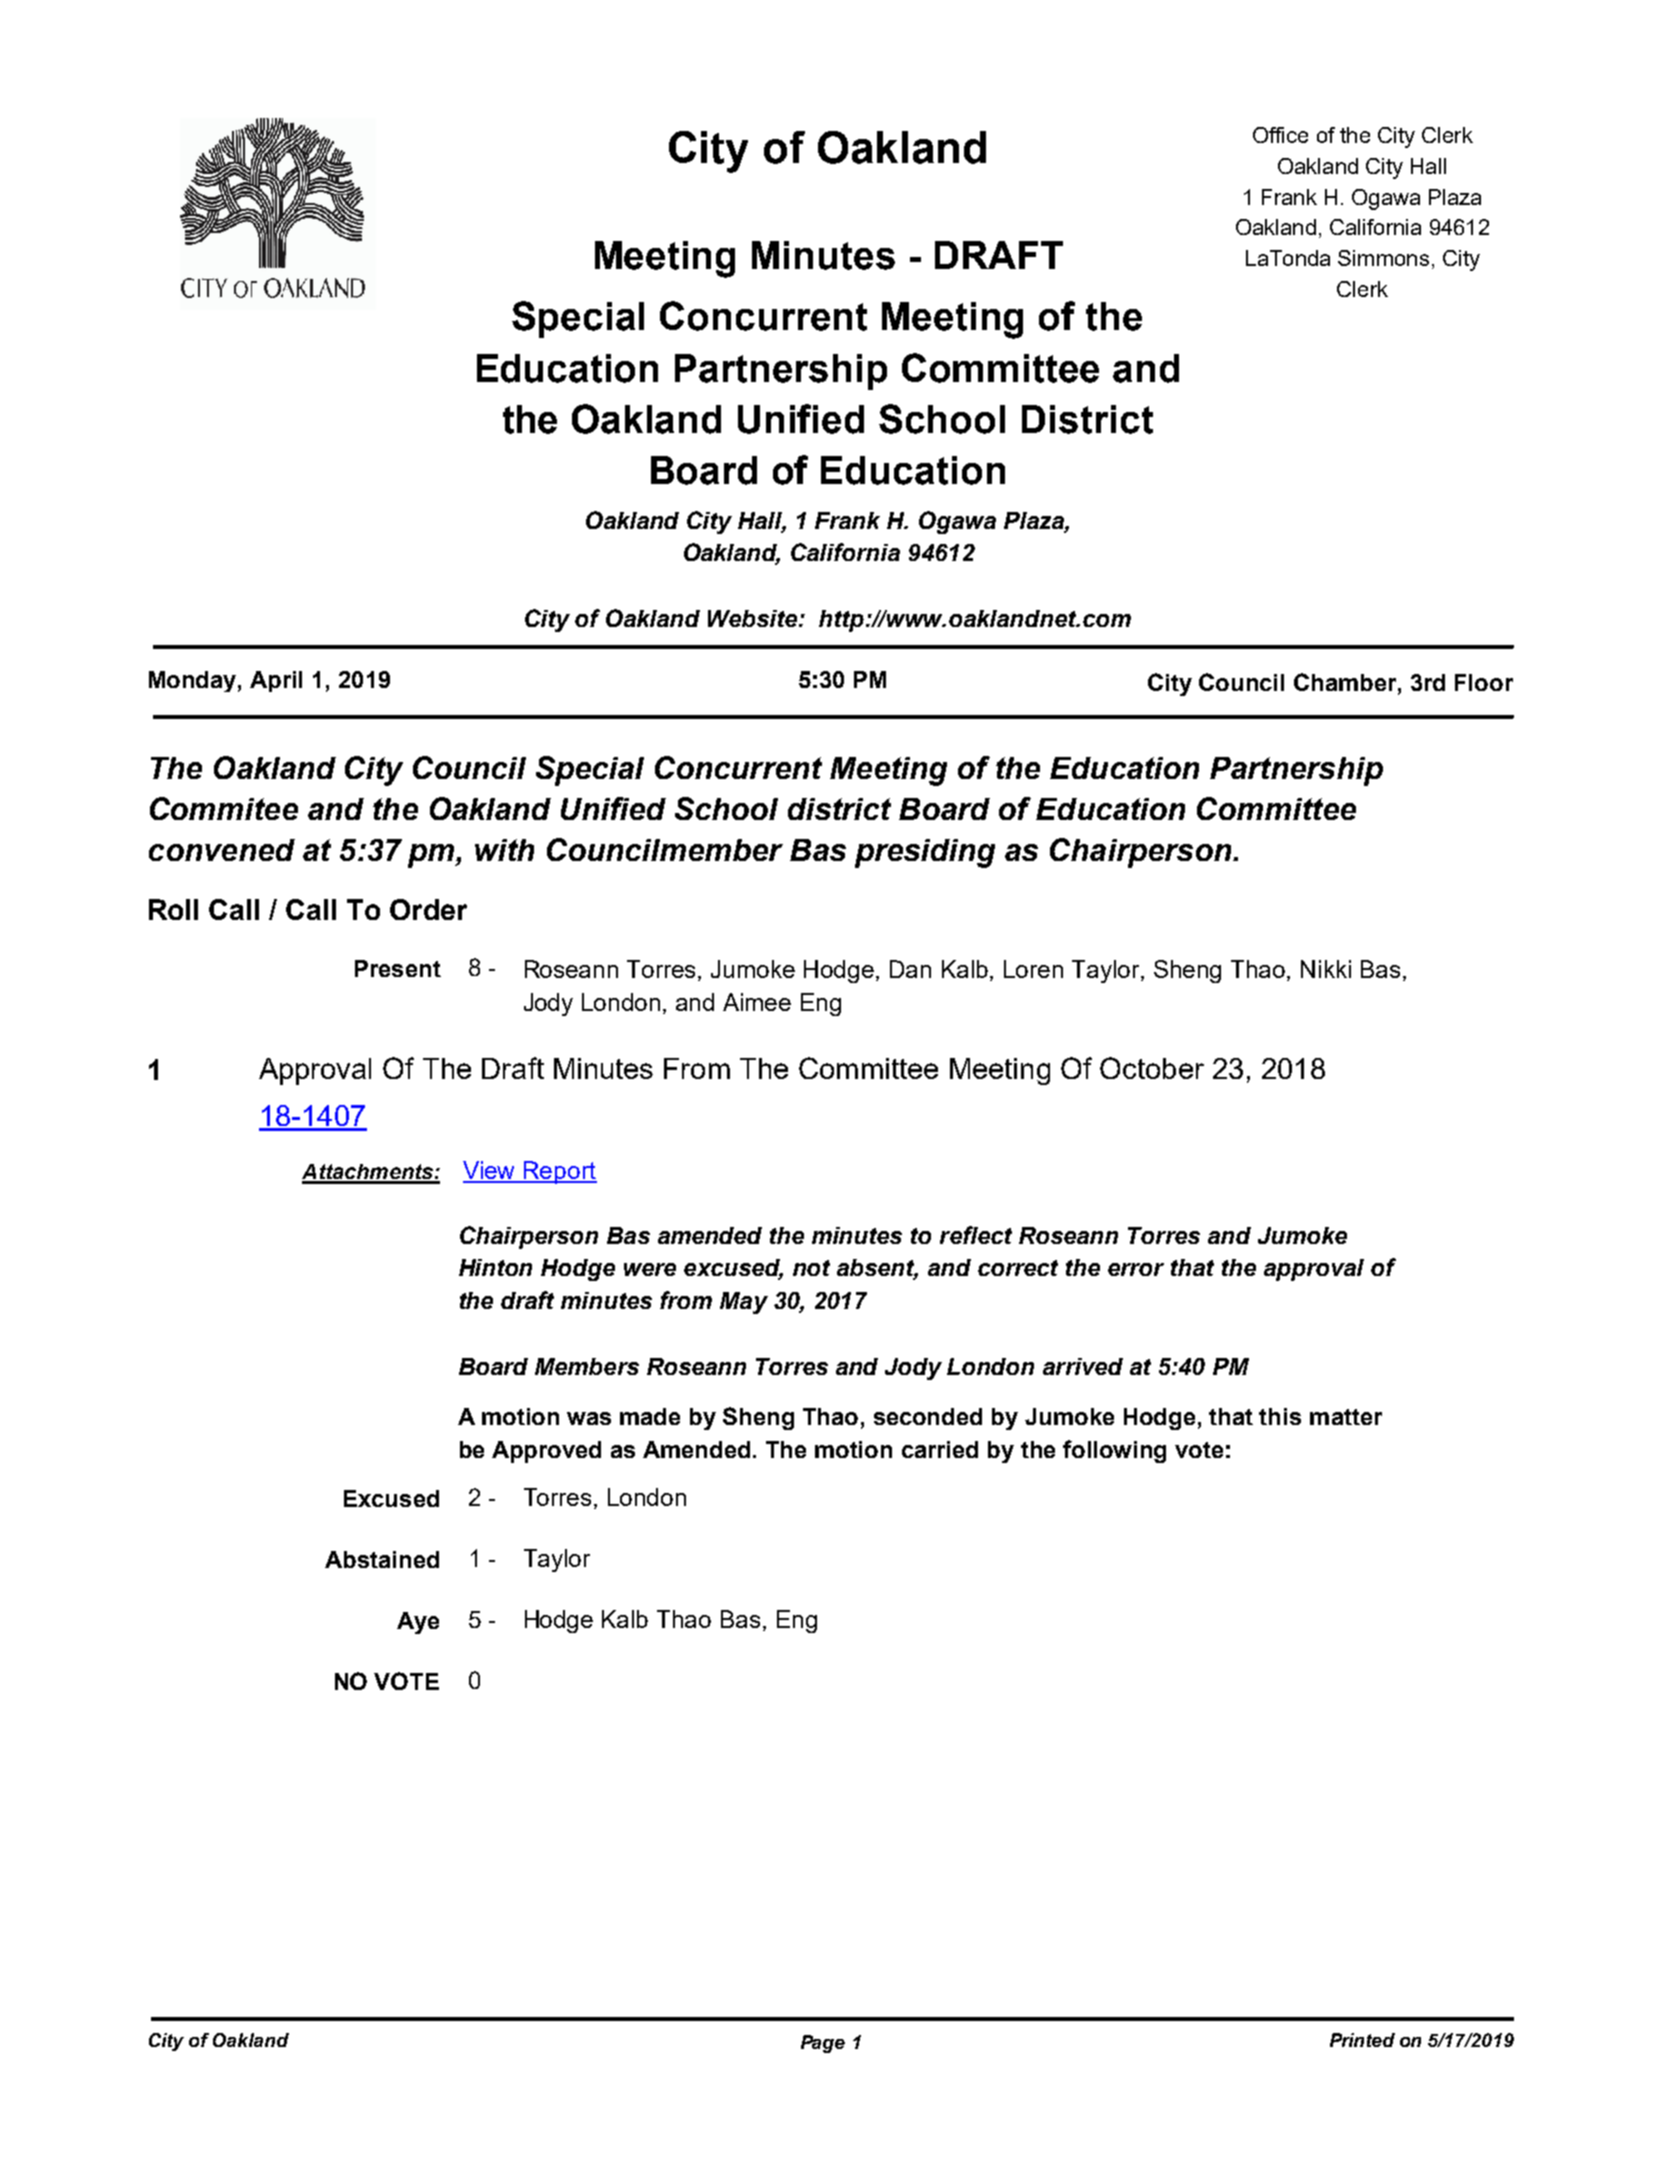 The height and width of the screenshot is (2160, 1669). I want to click on Page, so click(823, 2044).
